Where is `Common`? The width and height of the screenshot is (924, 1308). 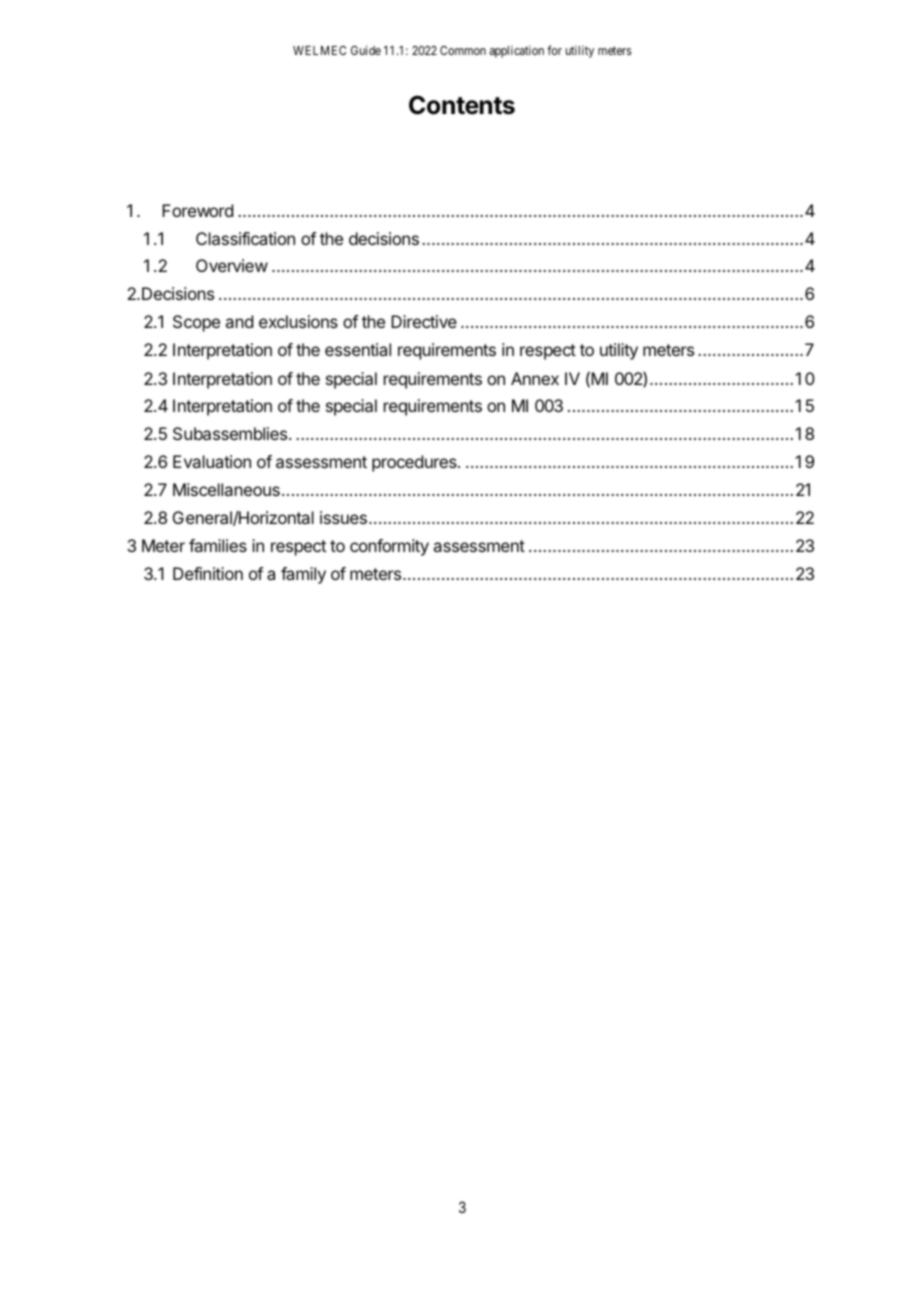 Common is located at coordinates (463, 50).
